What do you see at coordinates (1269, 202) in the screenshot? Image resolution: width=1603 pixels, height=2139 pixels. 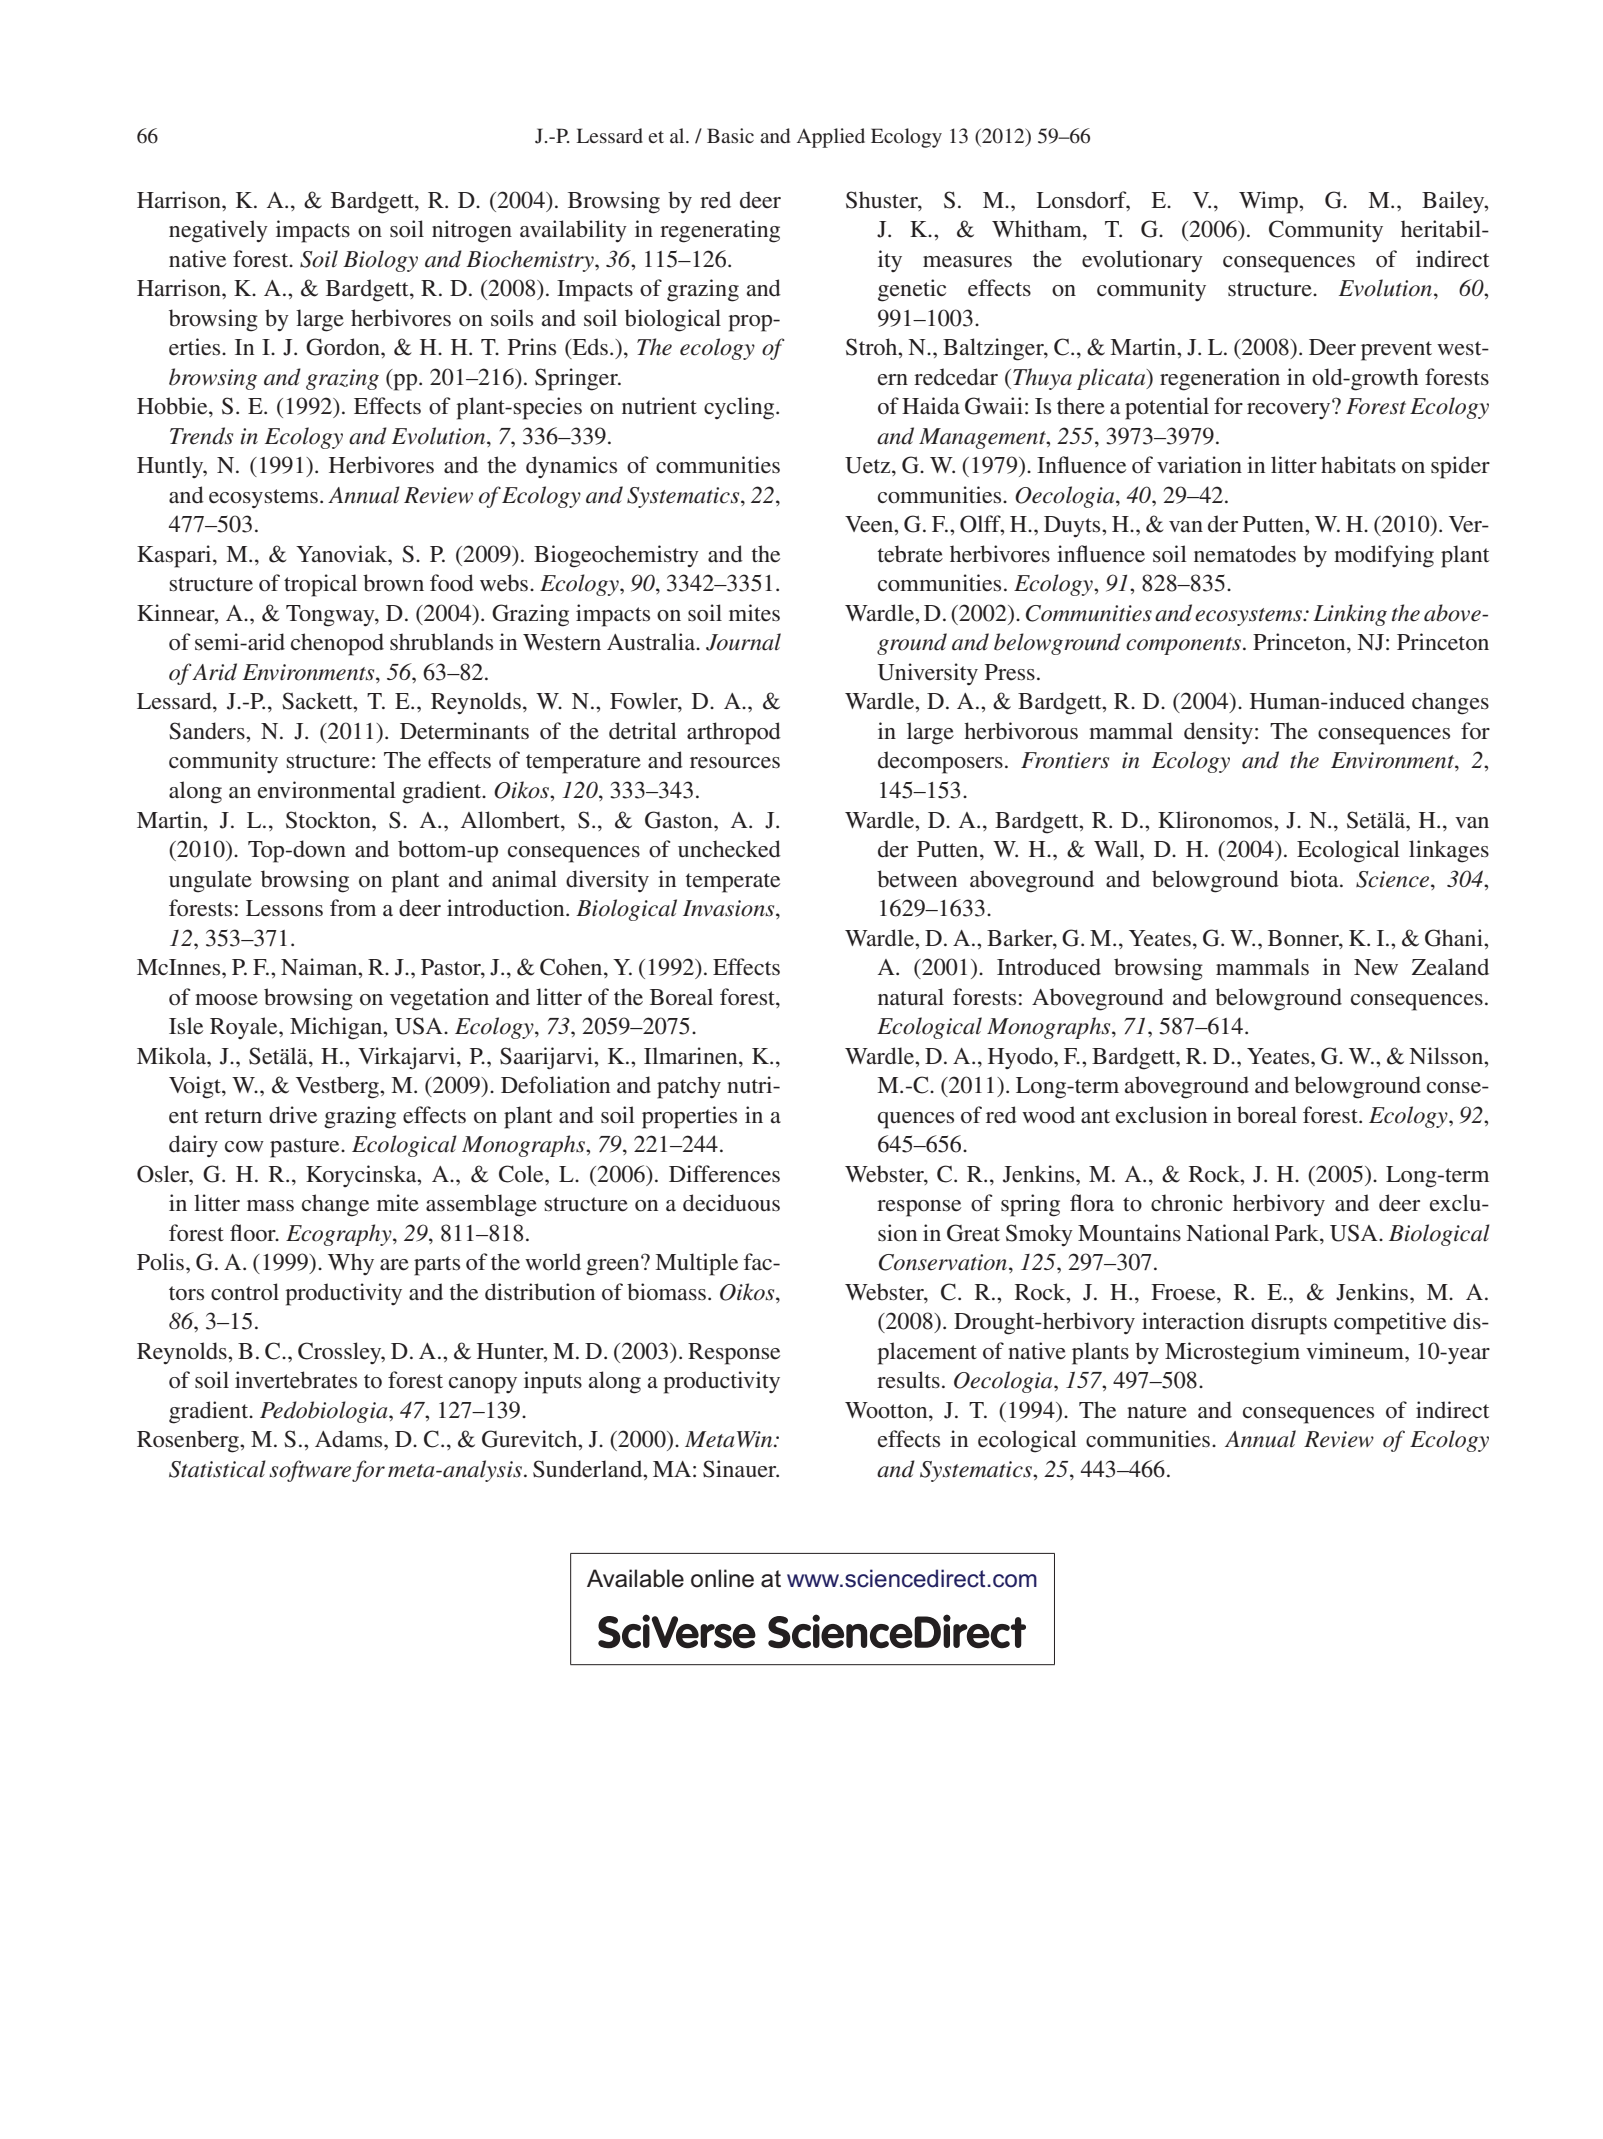 I see `Wimp` at bounding box center [1269, 202].
